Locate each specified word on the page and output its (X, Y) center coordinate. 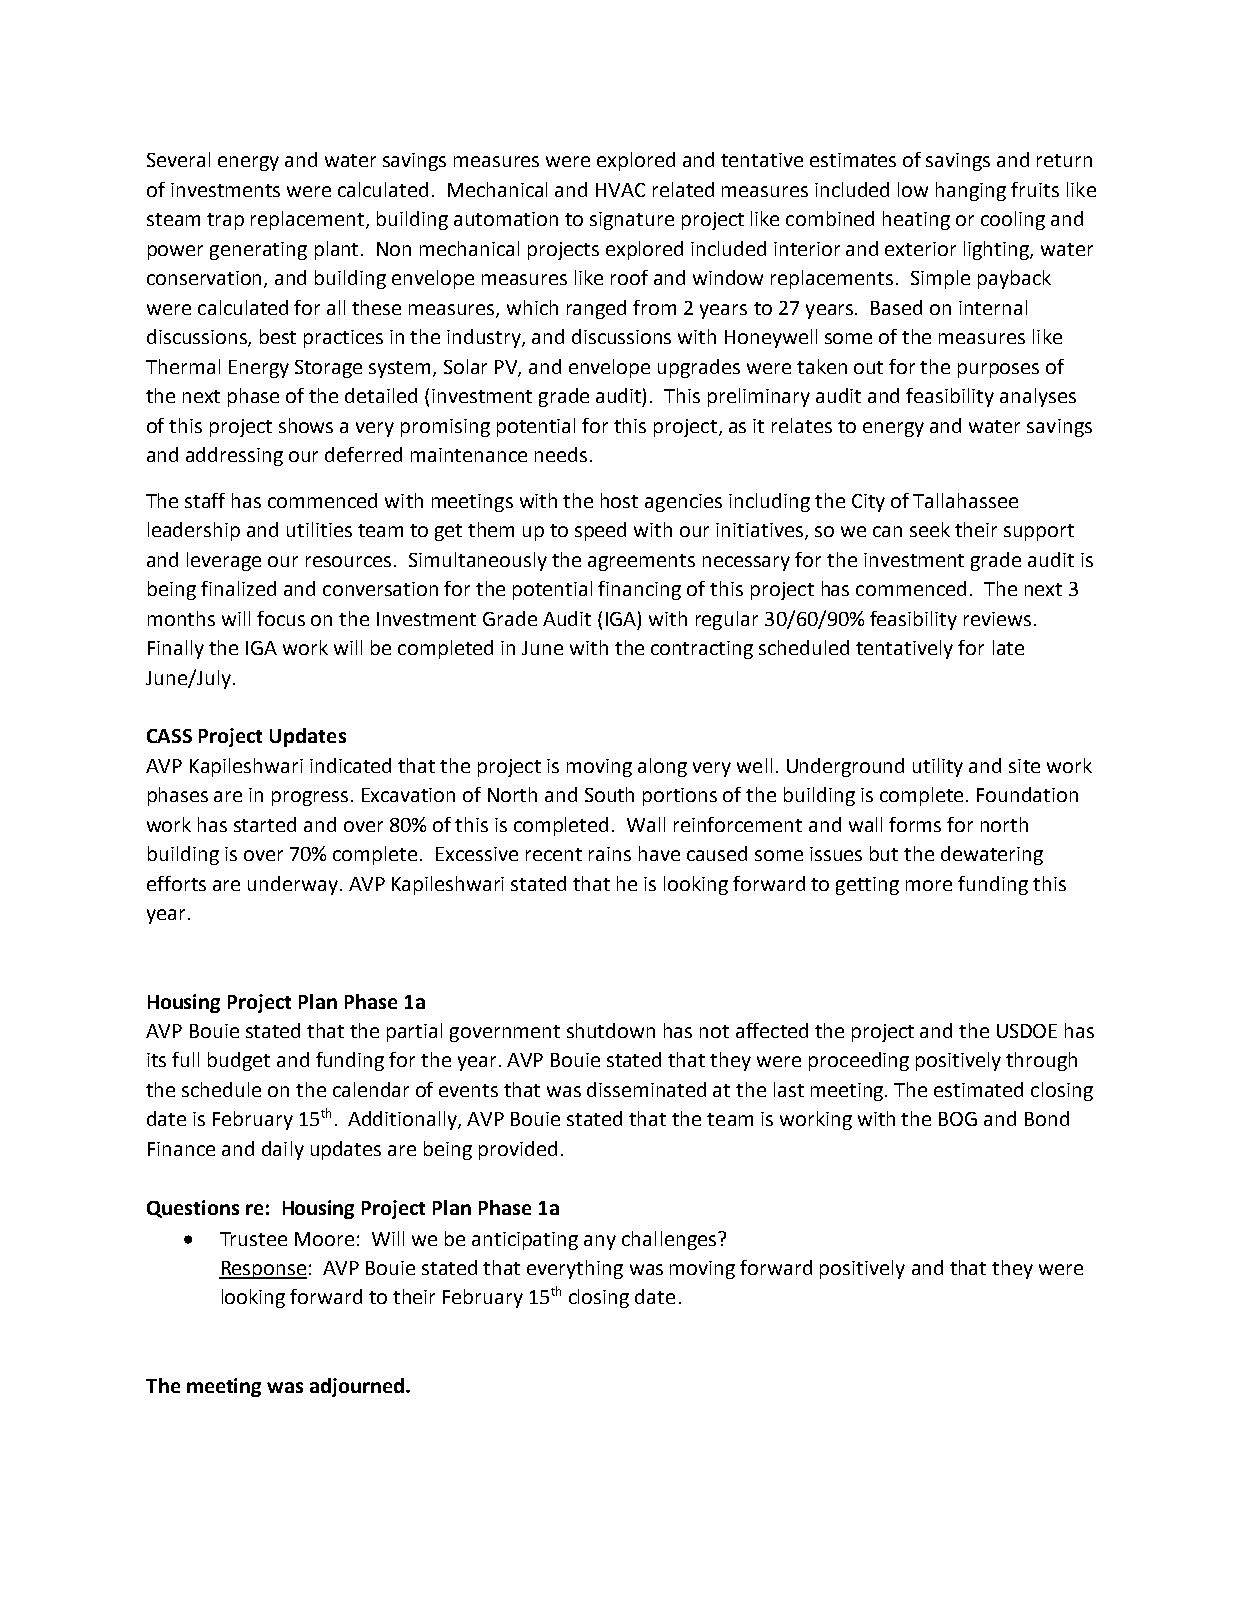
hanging (971, 191)
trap (225, 221)
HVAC (620, 190)
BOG (958, 1119)
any (600, 1242)
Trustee (253, 1239)
